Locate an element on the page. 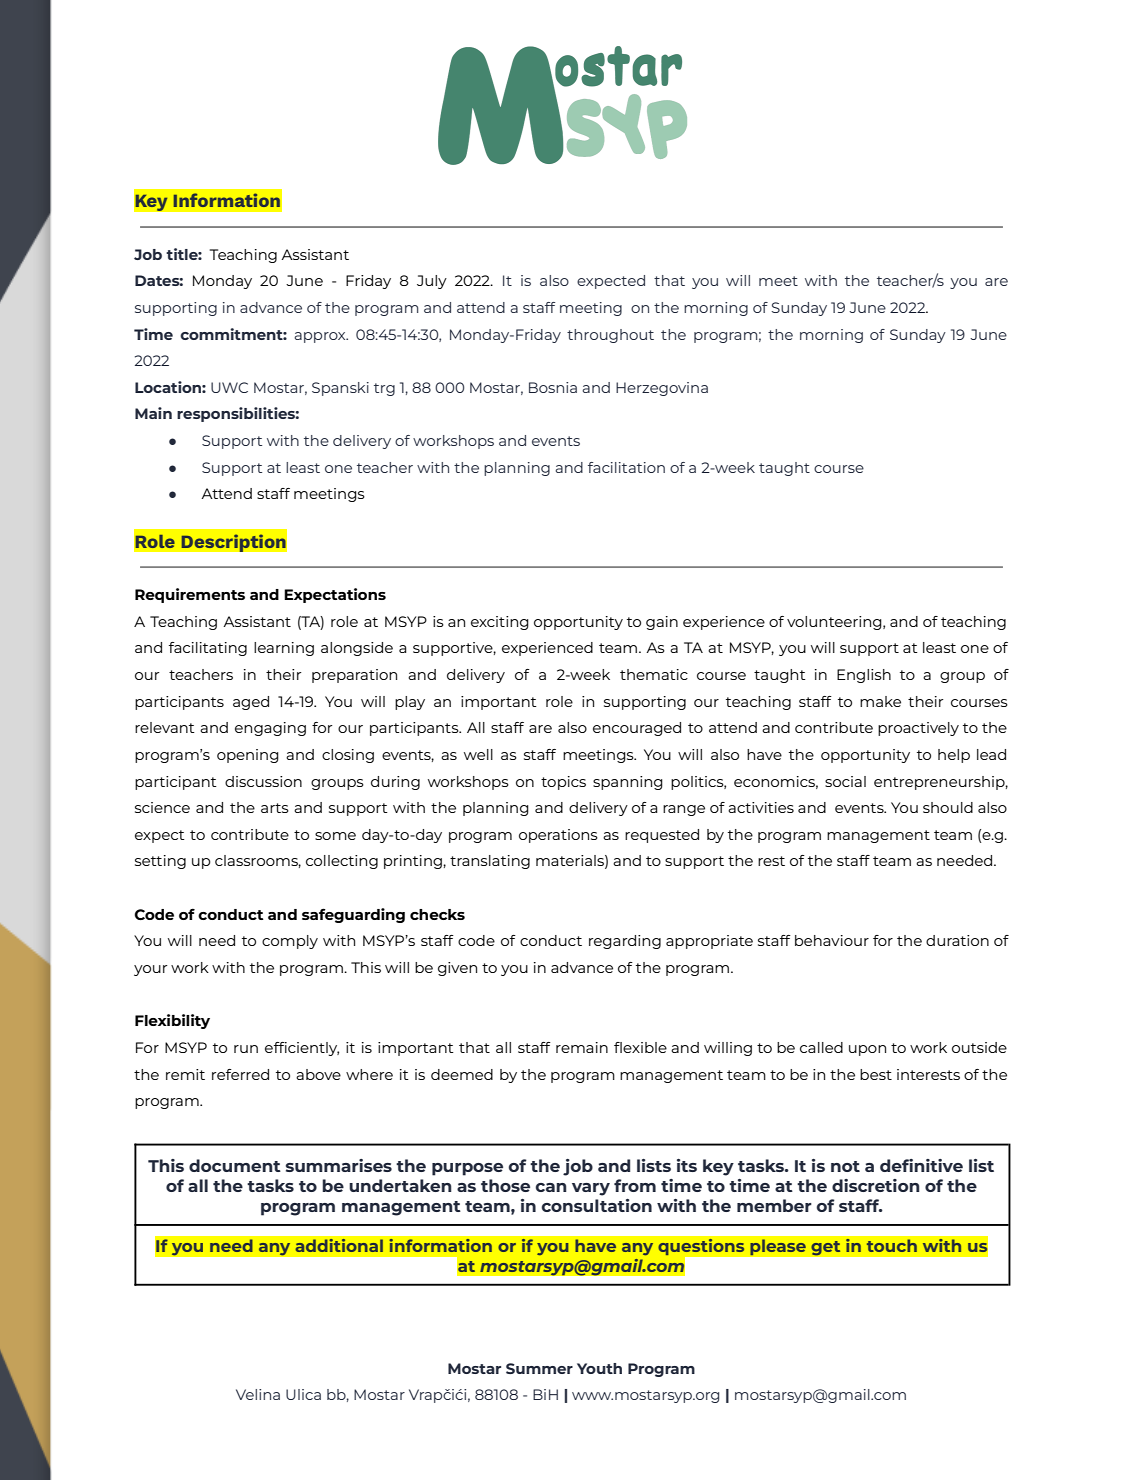 This document has width=1143, height=1480. flexible is located at coordinates (640, 1047).
